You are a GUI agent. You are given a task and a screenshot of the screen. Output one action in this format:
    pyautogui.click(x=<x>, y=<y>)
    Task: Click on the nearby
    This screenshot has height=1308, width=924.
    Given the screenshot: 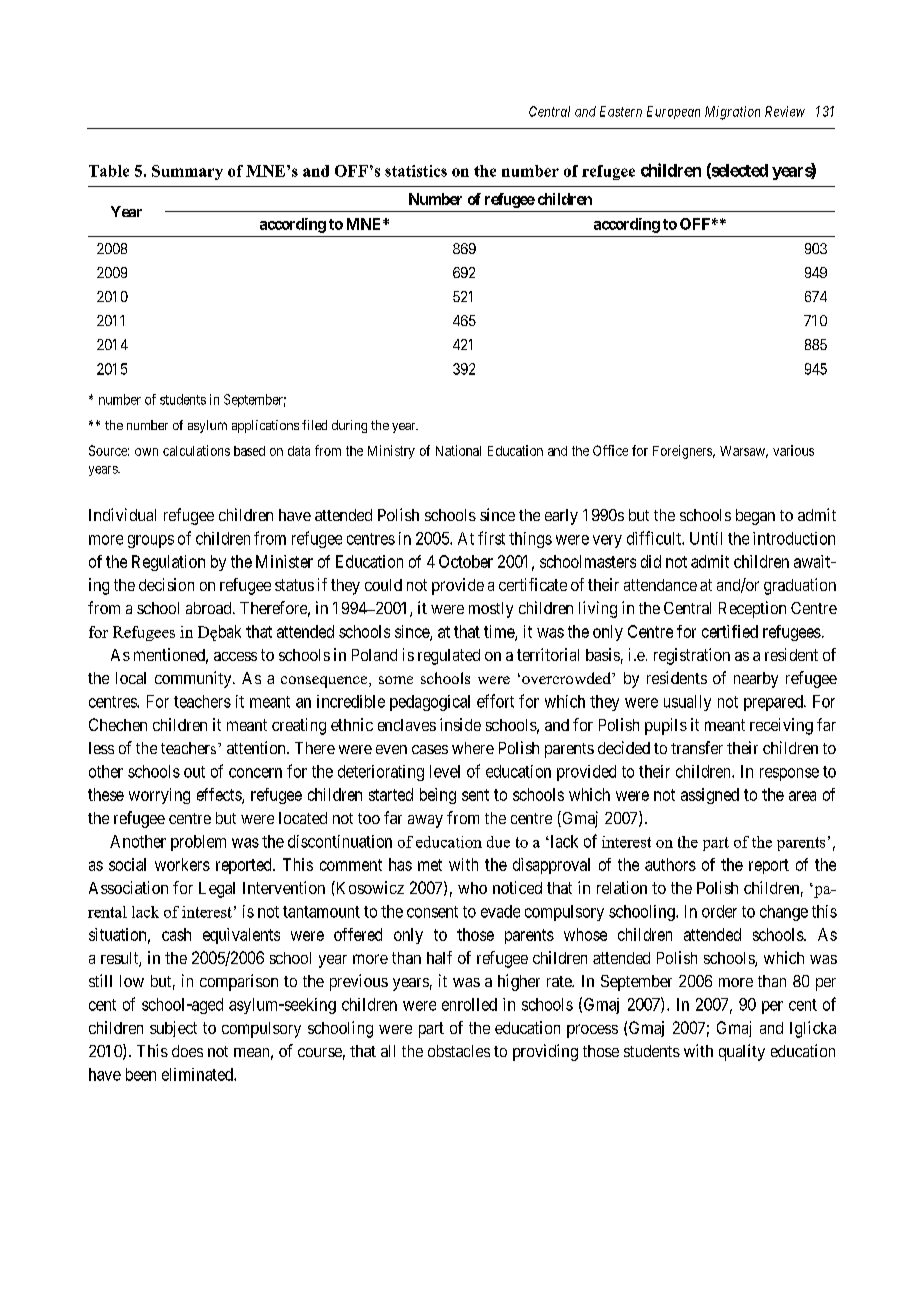 What is the action you would take?
    pyautogui.click(x=756, y=680)
